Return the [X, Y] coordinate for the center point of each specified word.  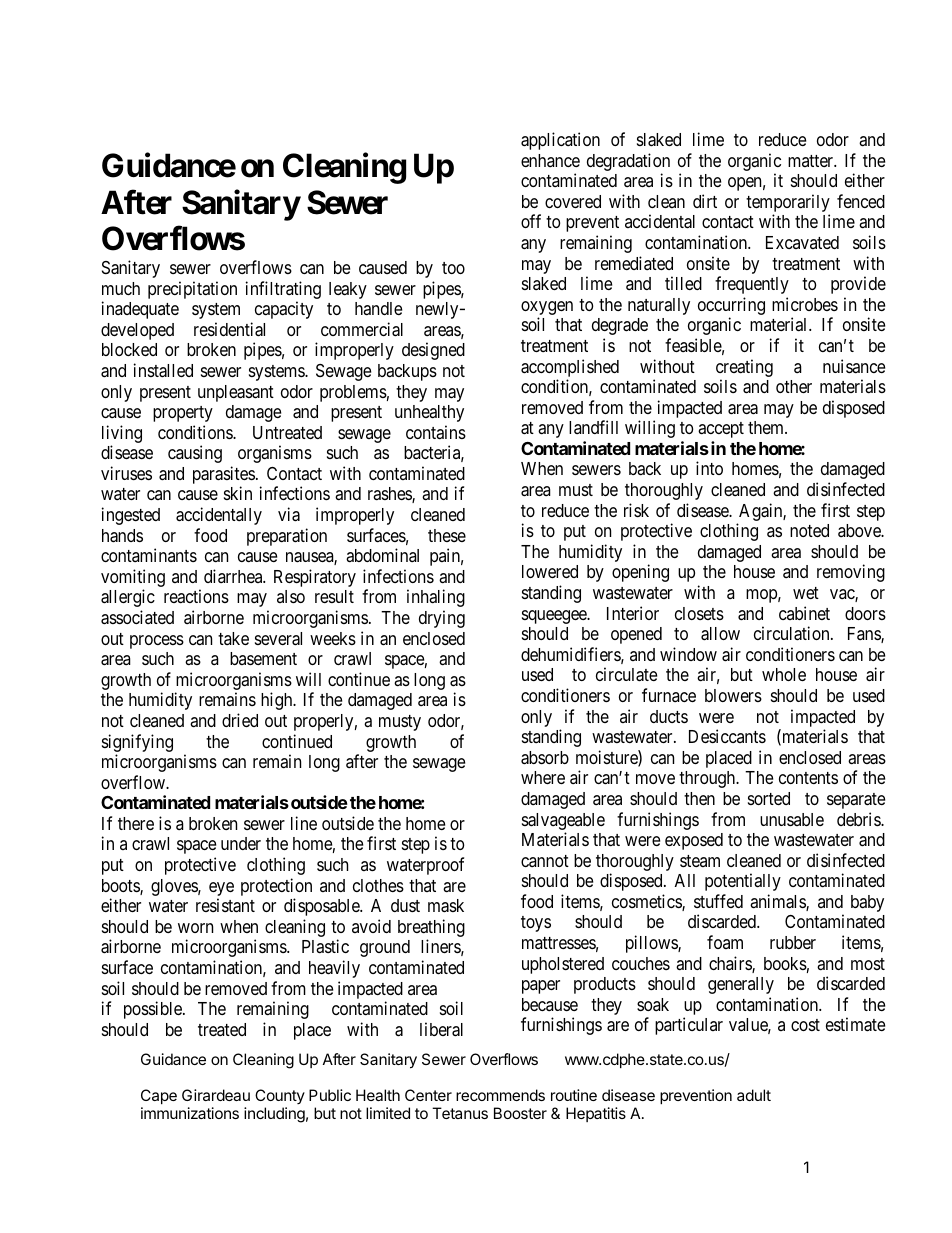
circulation [793, 633]
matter [812, 161]
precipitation [192, 290]
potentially [743, 882]
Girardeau [216, 1095]
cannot [545, 861]
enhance [550, 160]
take [233, 638]
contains [436, 432]
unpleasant [236, 393]
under [241, 843]
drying [442, 619]
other [794, 386]
